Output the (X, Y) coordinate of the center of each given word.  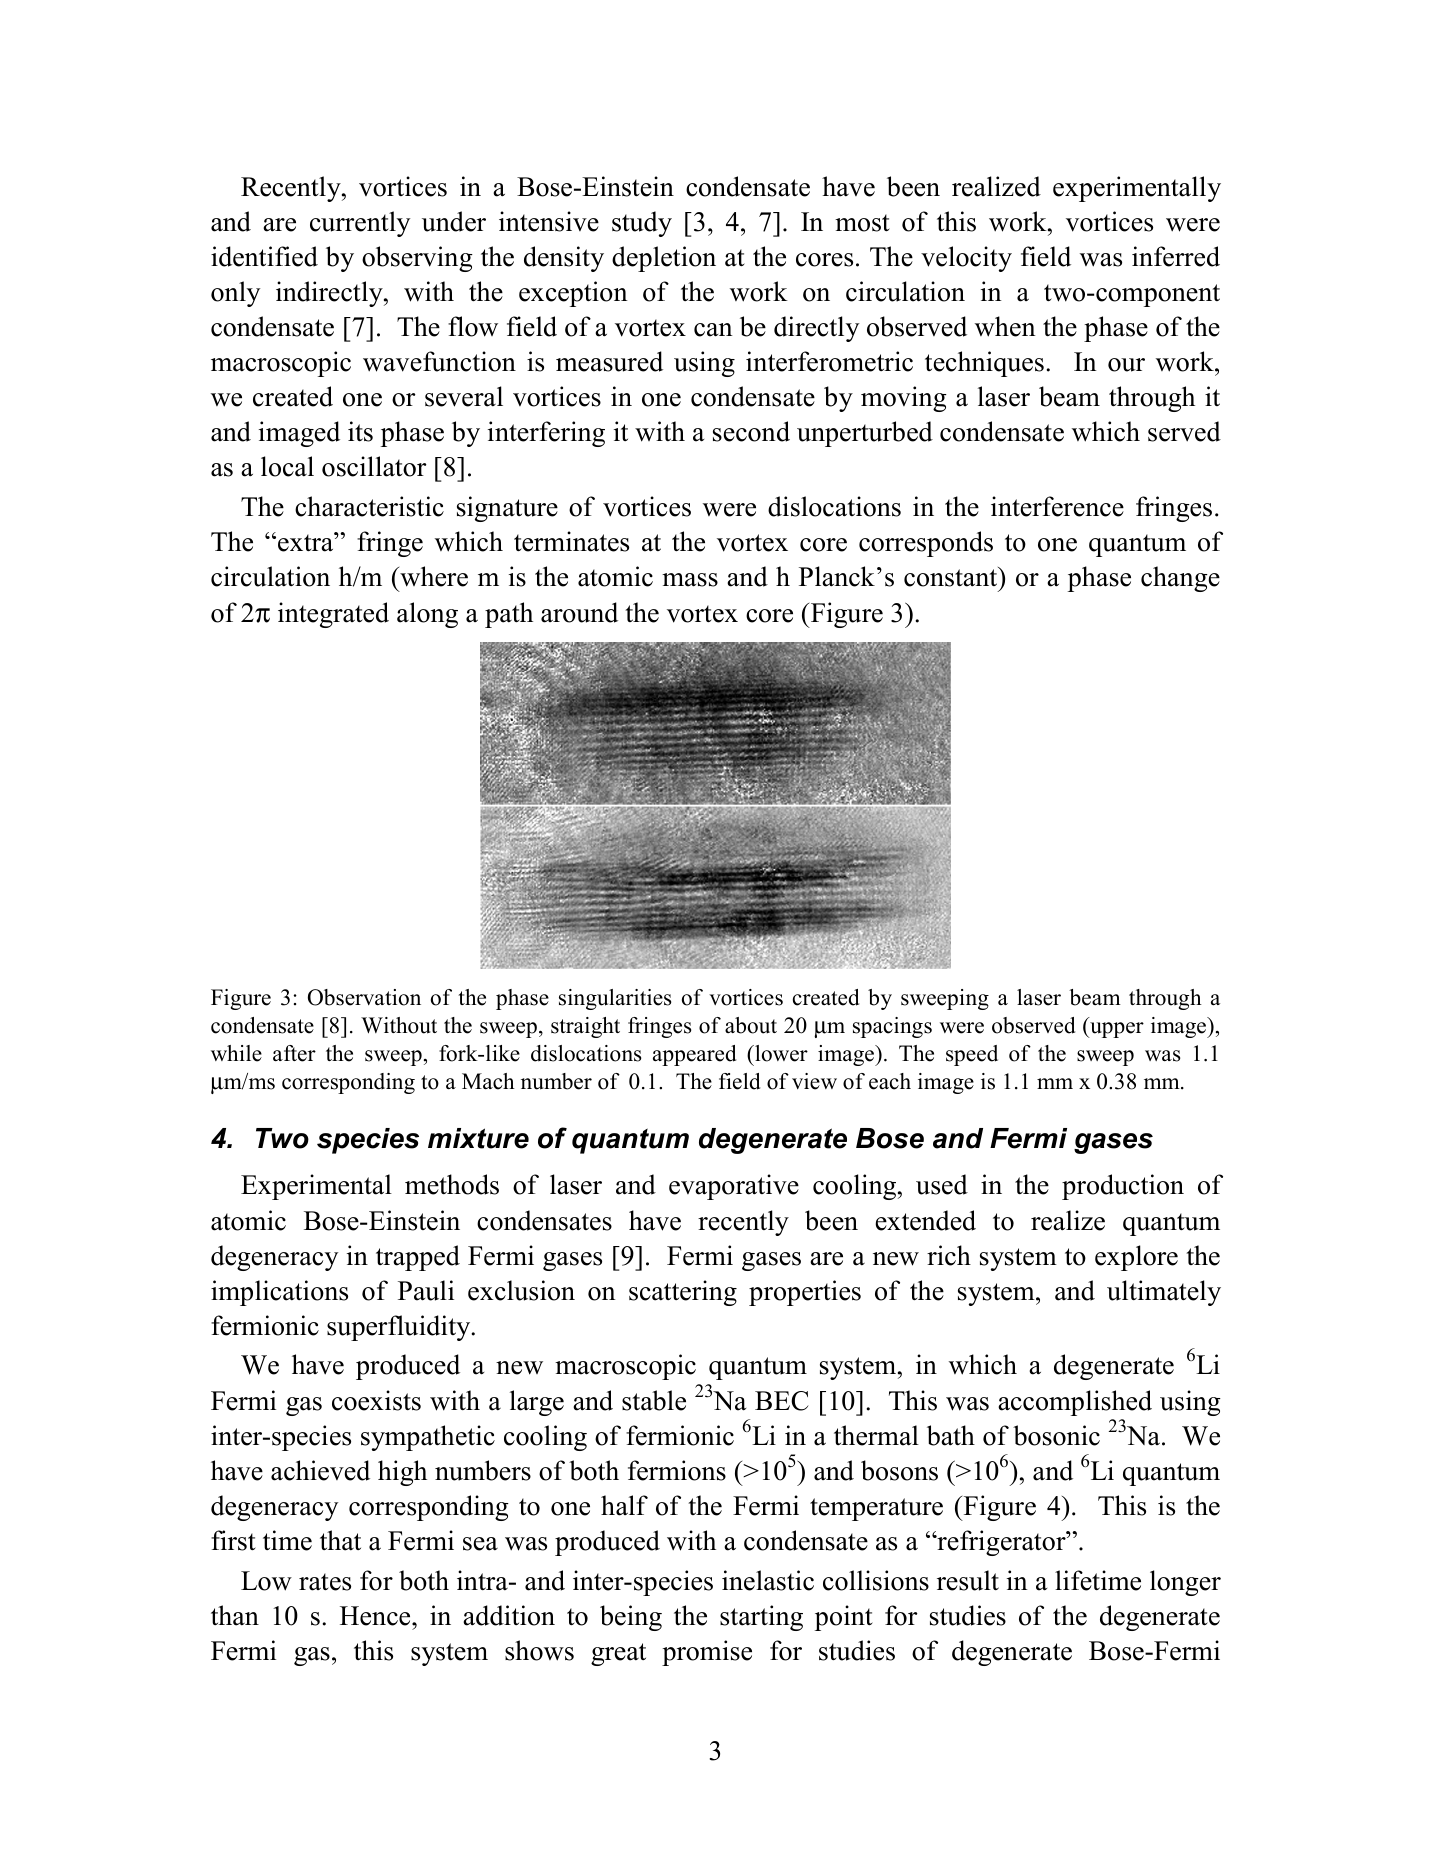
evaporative (734, 1187)
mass (690, 580)
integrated (333, 615)
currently (360, 224)
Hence (376, 1616)
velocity (966, 259)
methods (452, 1184)
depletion (664, 259)
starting (761, 1618)
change (1180, 579)
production (1123, 1187)
